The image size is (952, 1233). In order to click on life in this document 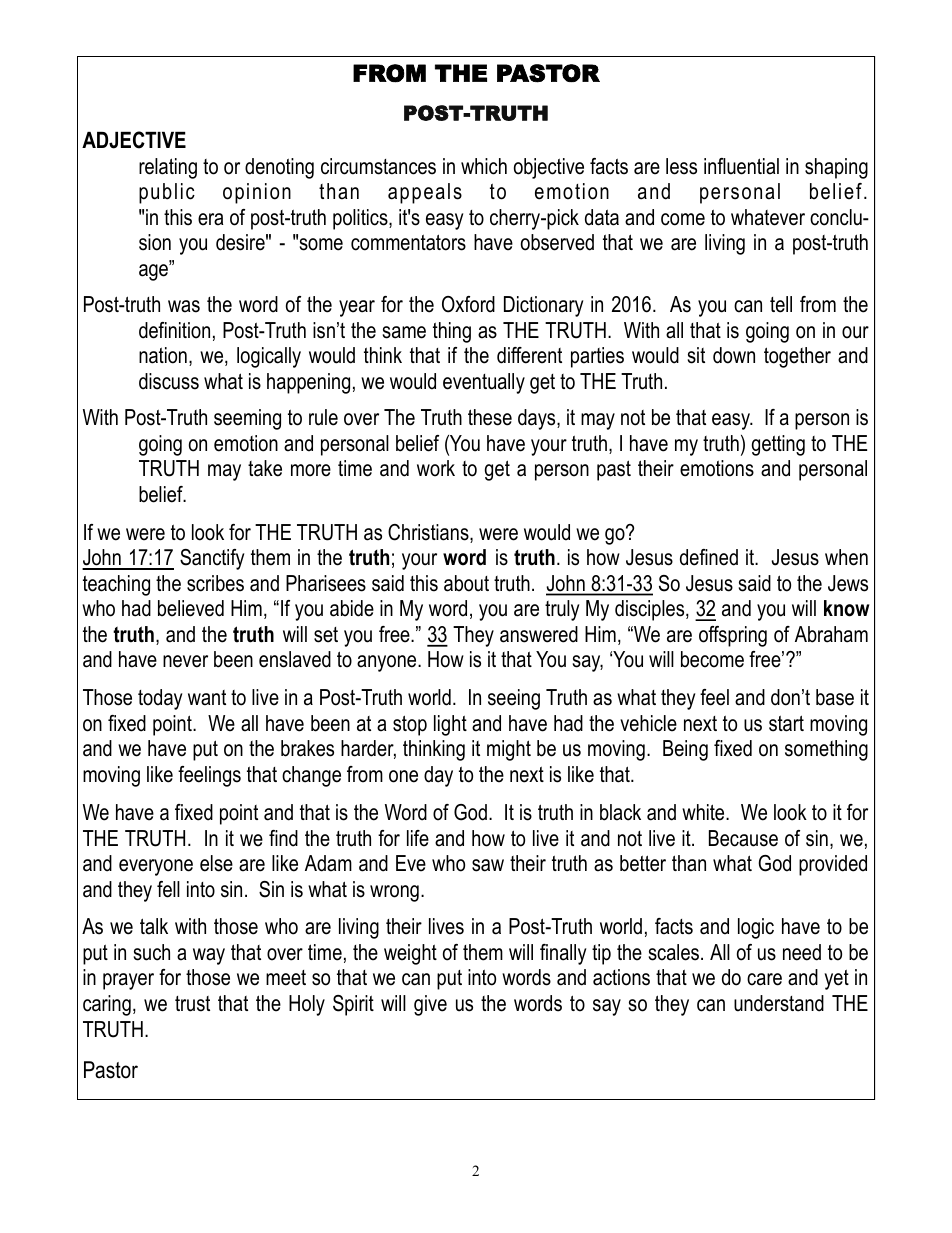, I will do `click(418, 838)`.
